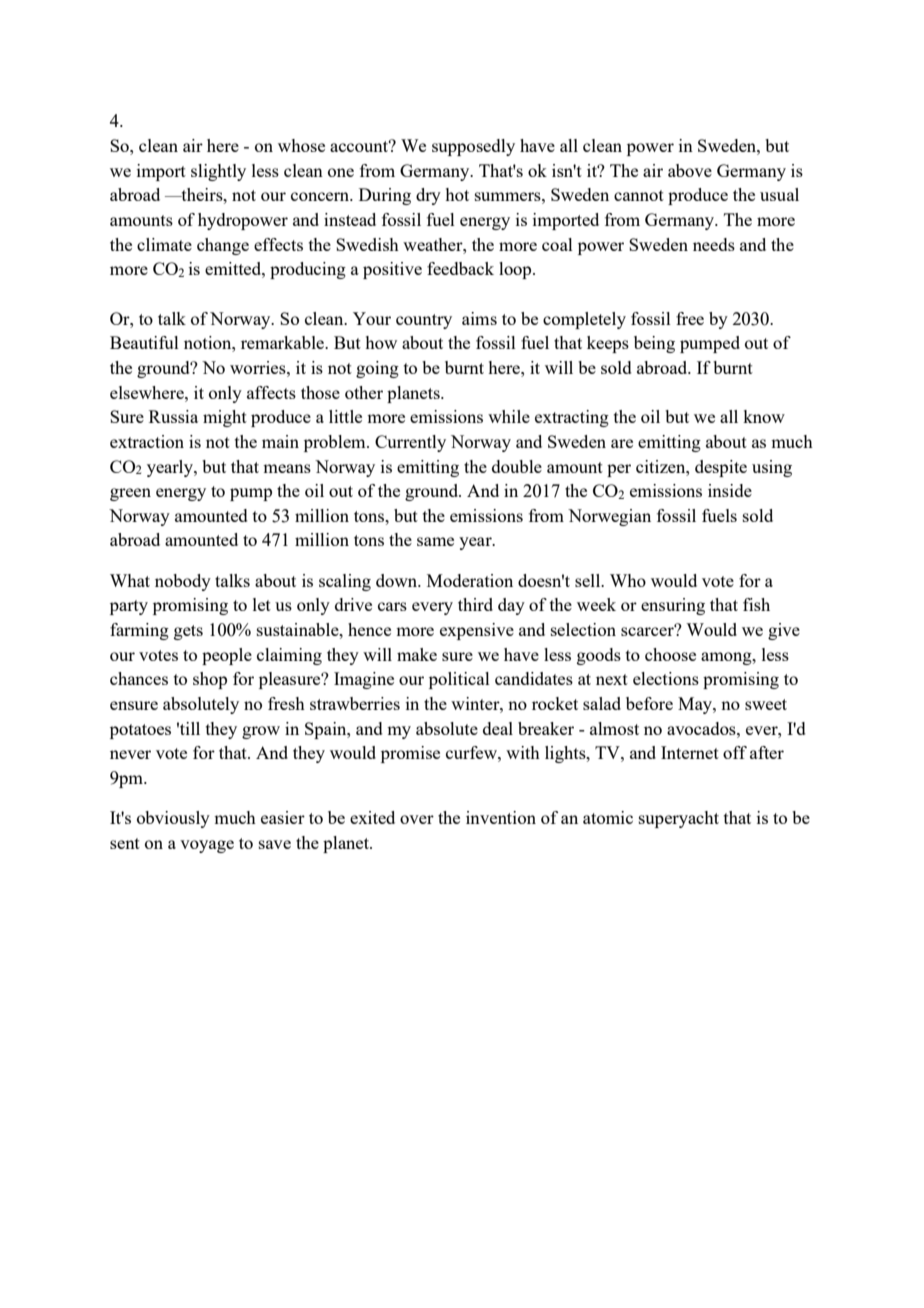 The width and height of the document is (924, 1308). Describe the element at coordinates (764, 416) in the document. I see `know` at that location.
